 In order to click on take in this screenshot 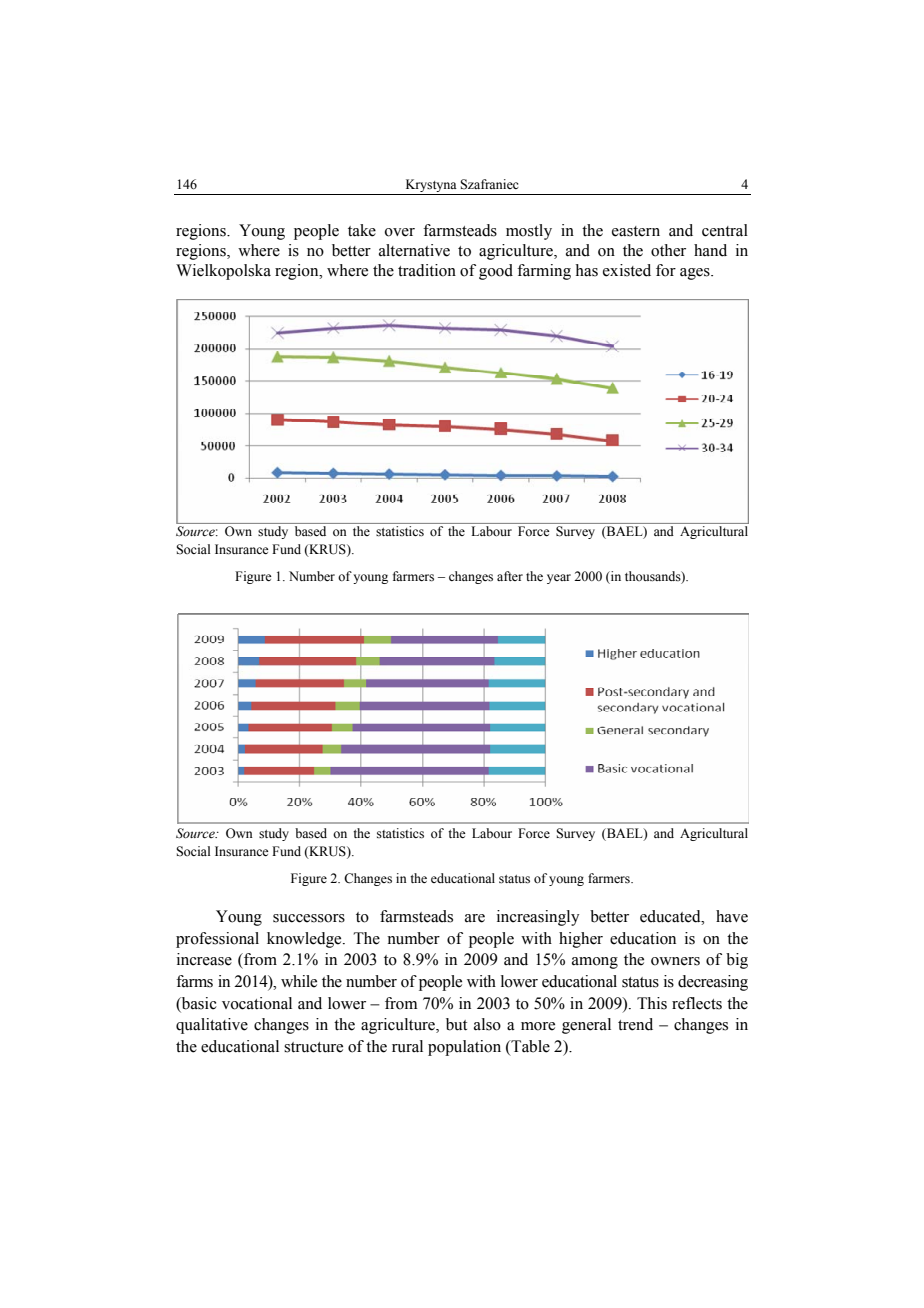, I will do `click(362, 230)`.
